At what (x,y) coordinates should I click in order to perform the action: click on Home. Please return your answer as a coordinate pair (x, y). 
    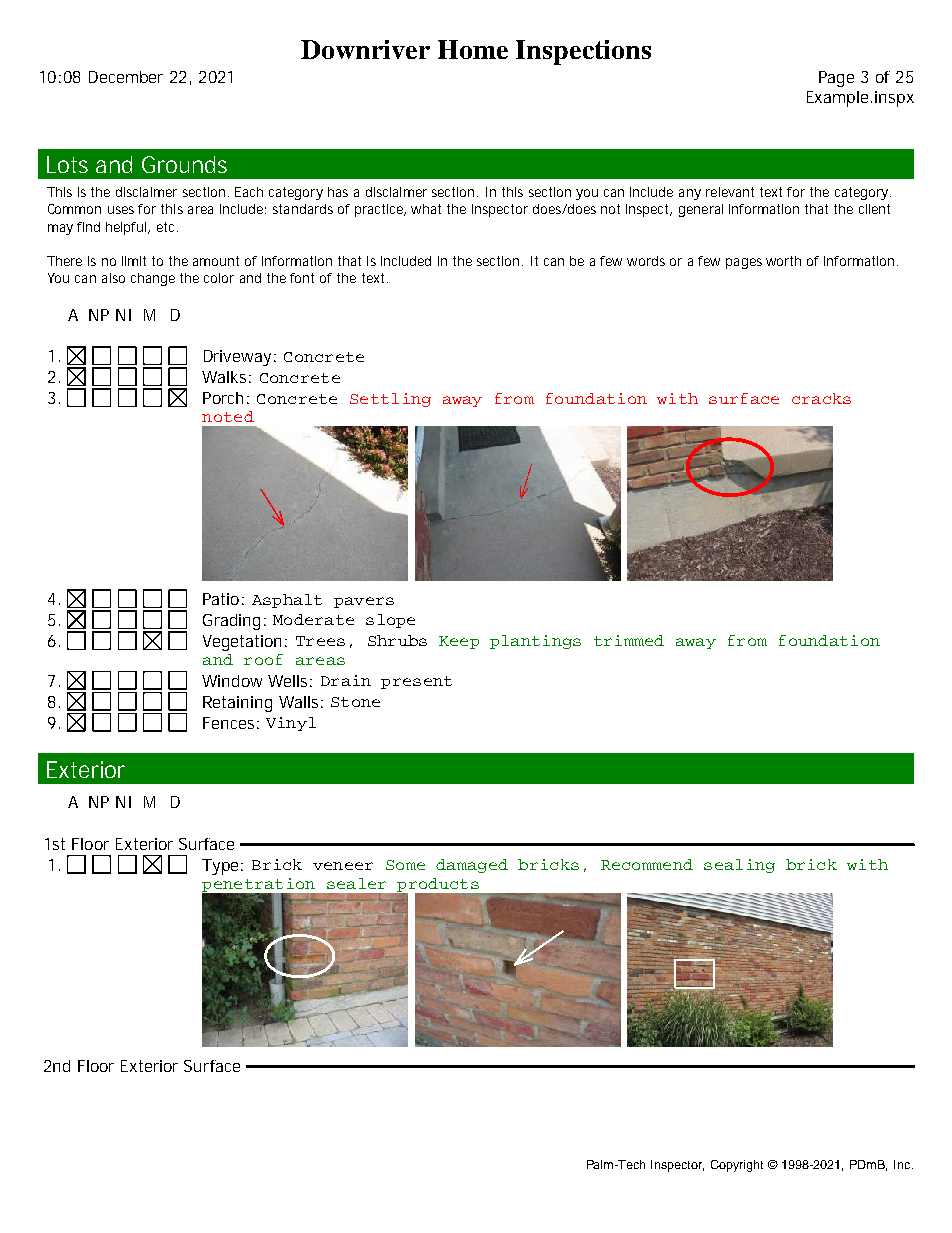
    Looking at the image, I should click on (473, 49).
